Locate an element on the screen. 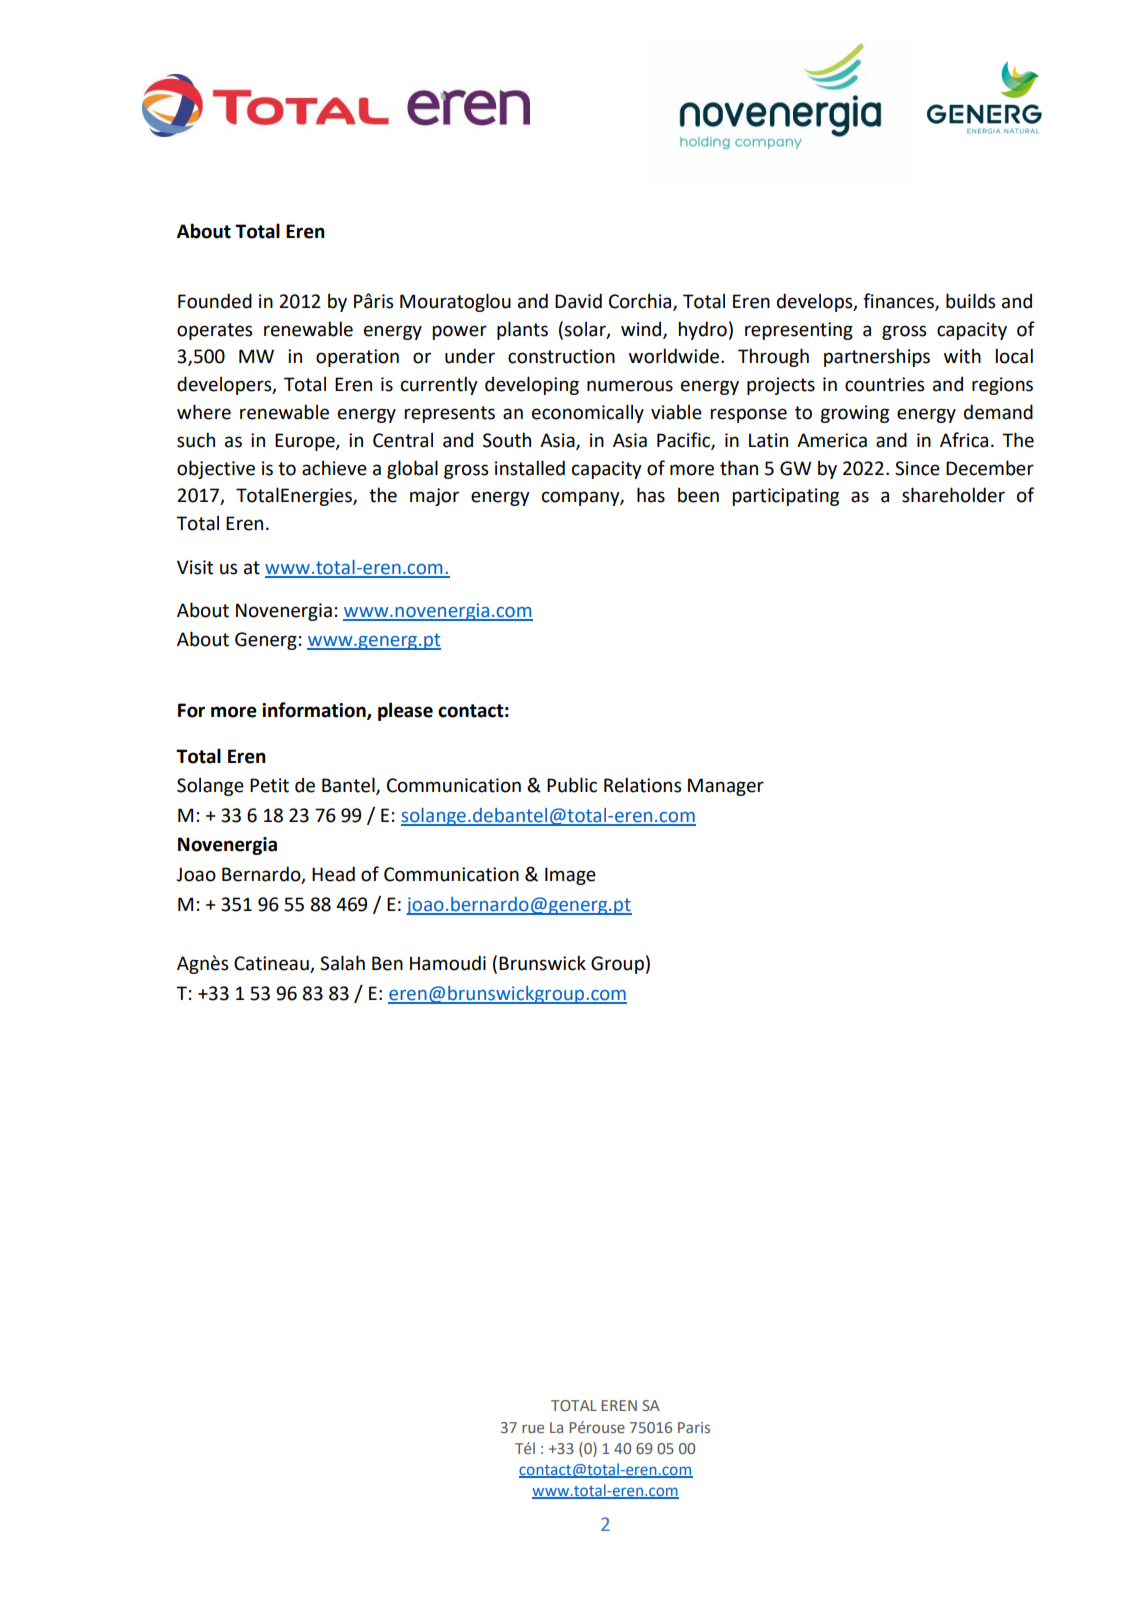 The height and width of the screenshot is (1617, 1143). rue is located at coordinates (533, 1428).
